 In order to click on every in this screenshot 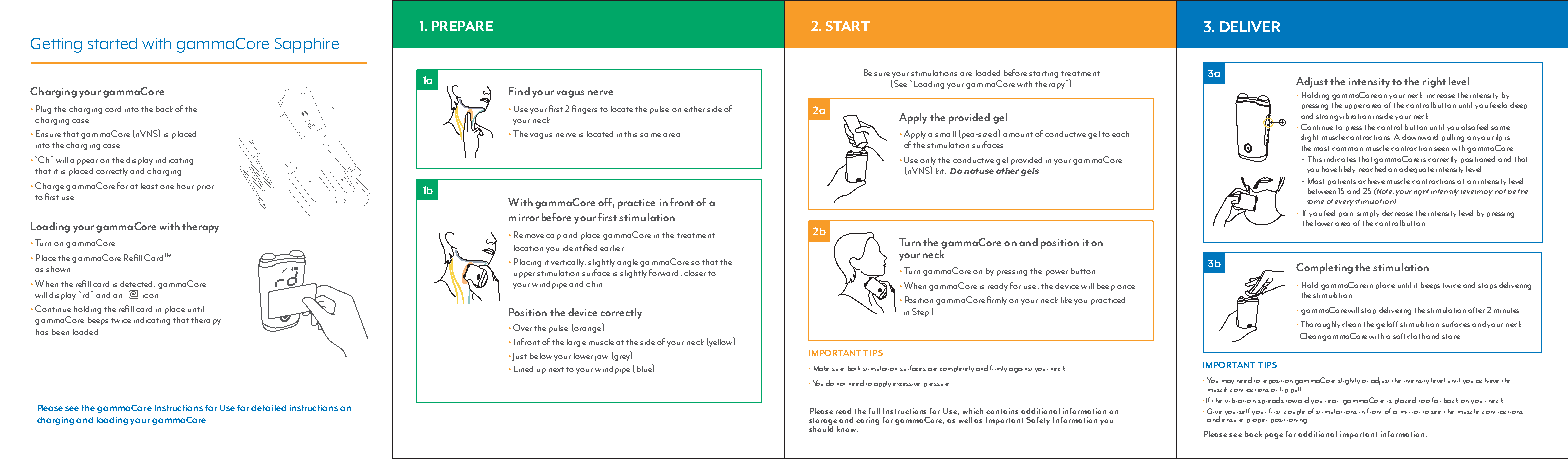, I will do `click(1344, 203)`.
